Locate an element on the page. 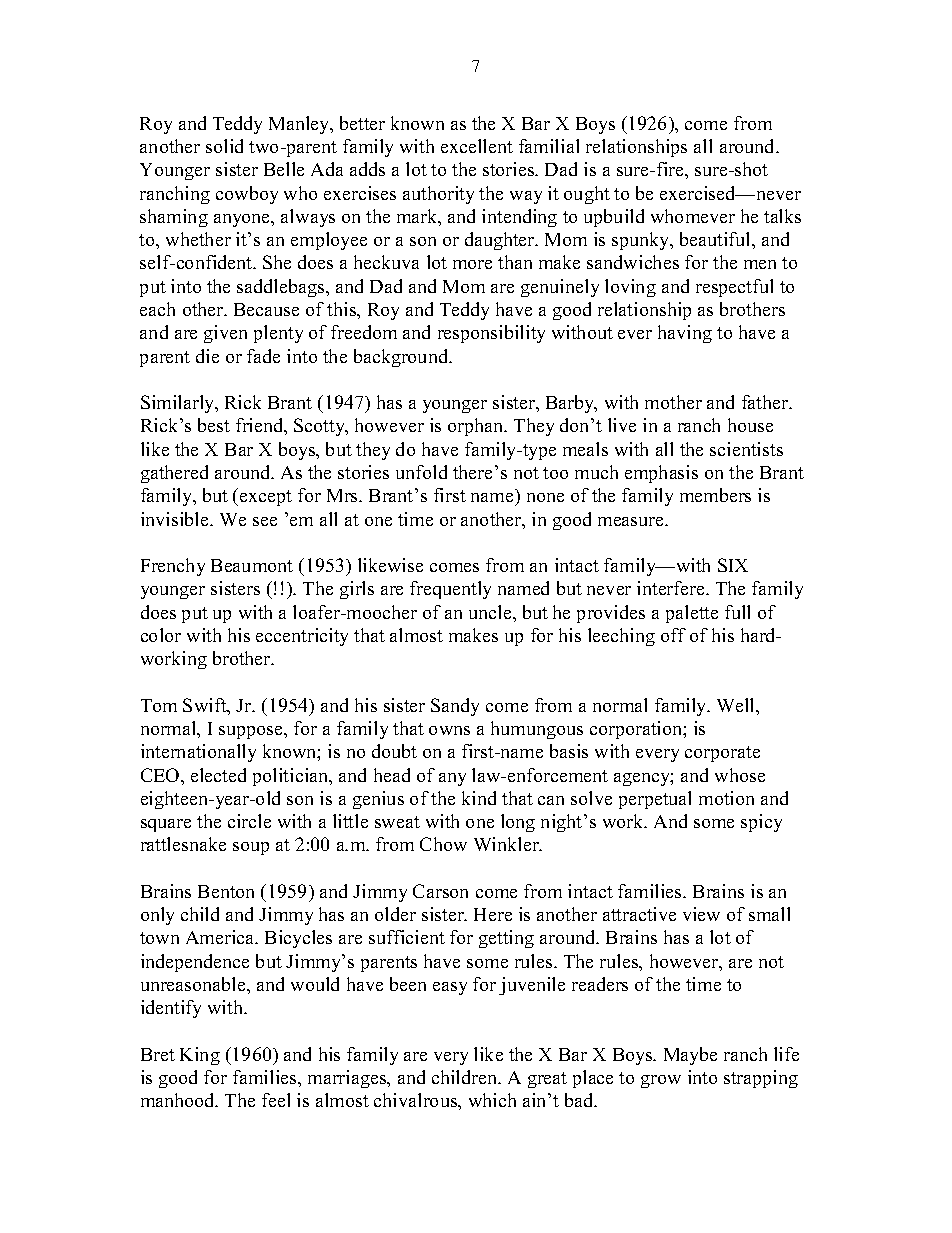 The image size is (952, 1233). corporate is located at coordinates (722, 754).
